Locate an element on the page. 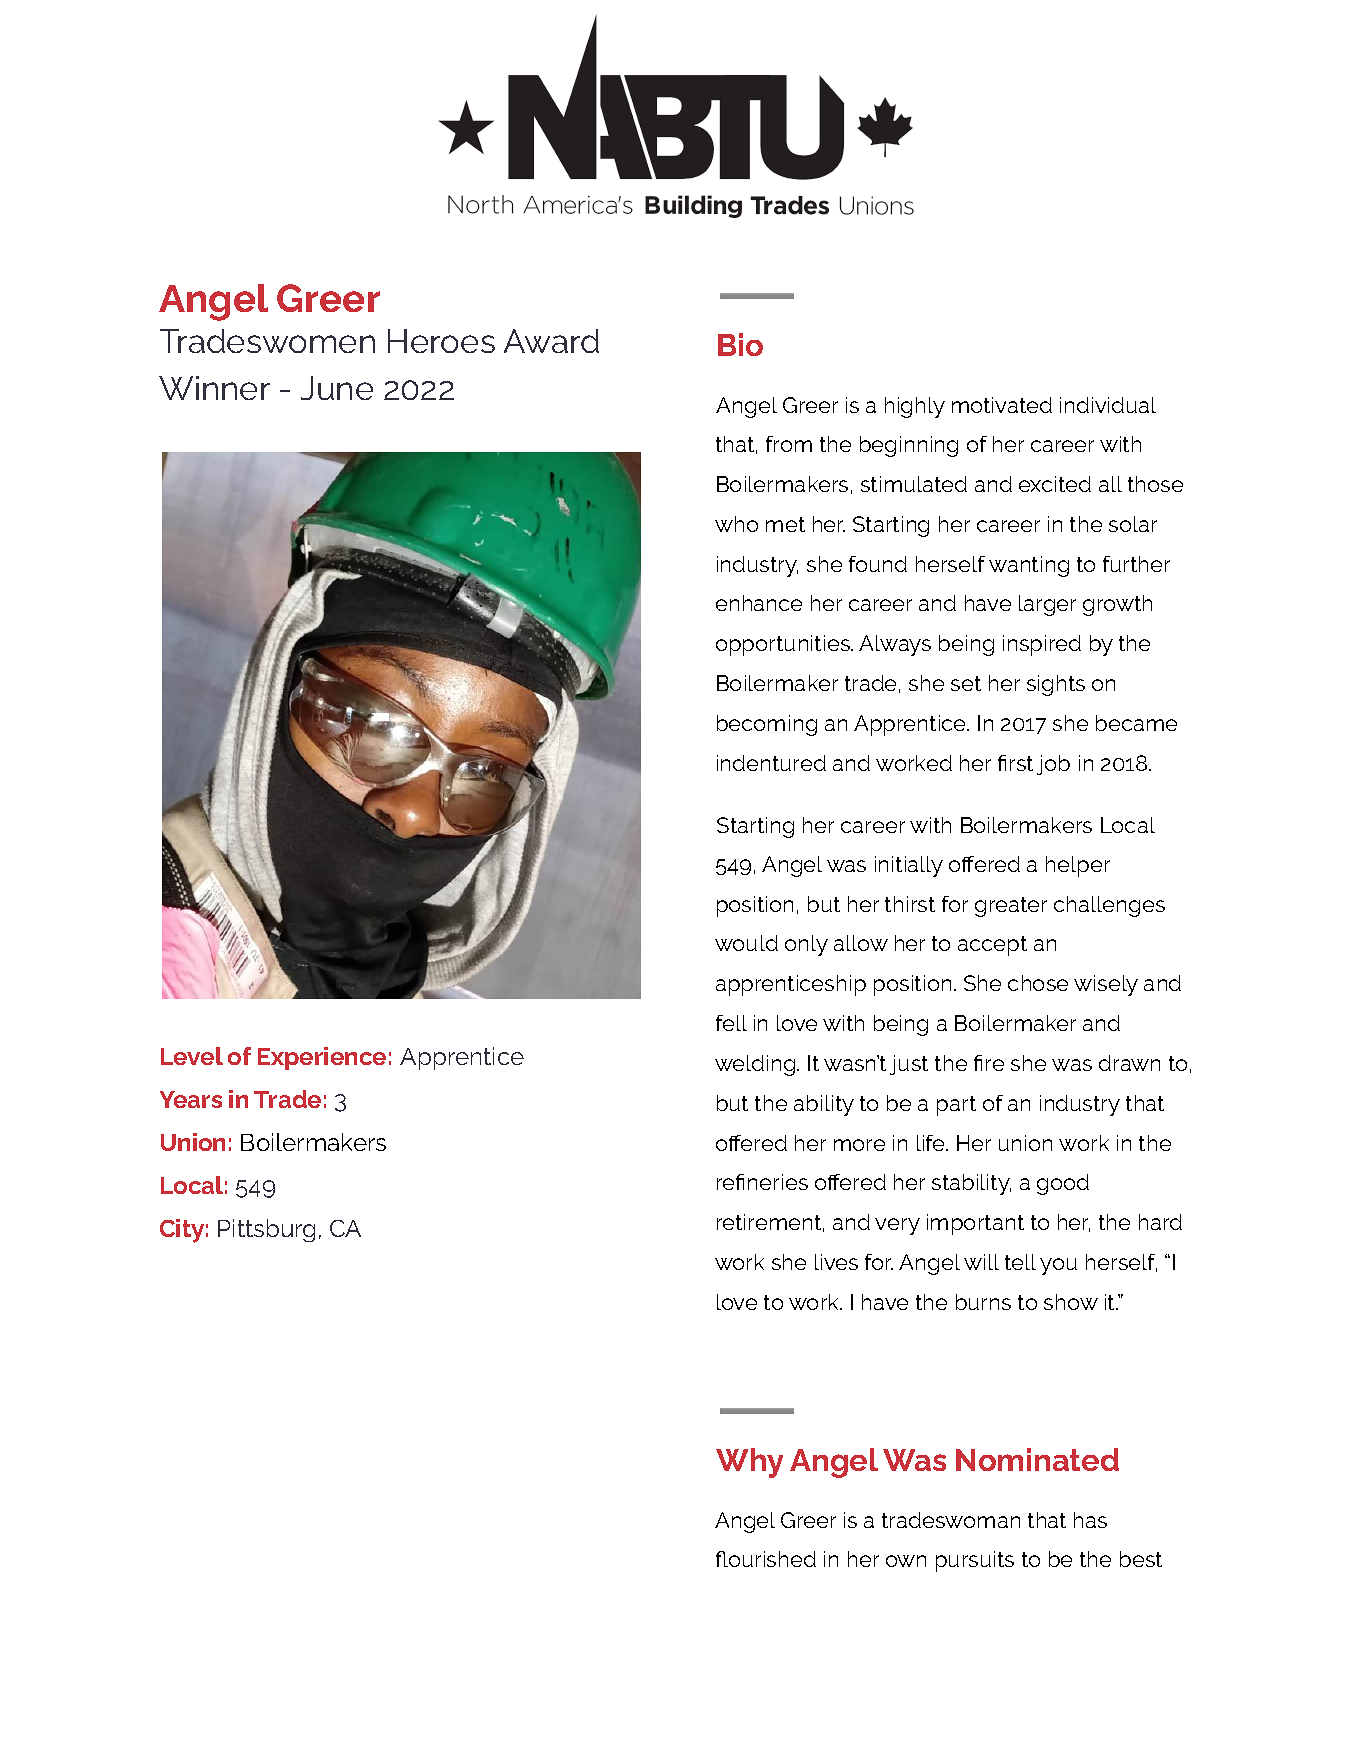 The image size is (1354, 1752). would is located at coordinates (746, 943).
